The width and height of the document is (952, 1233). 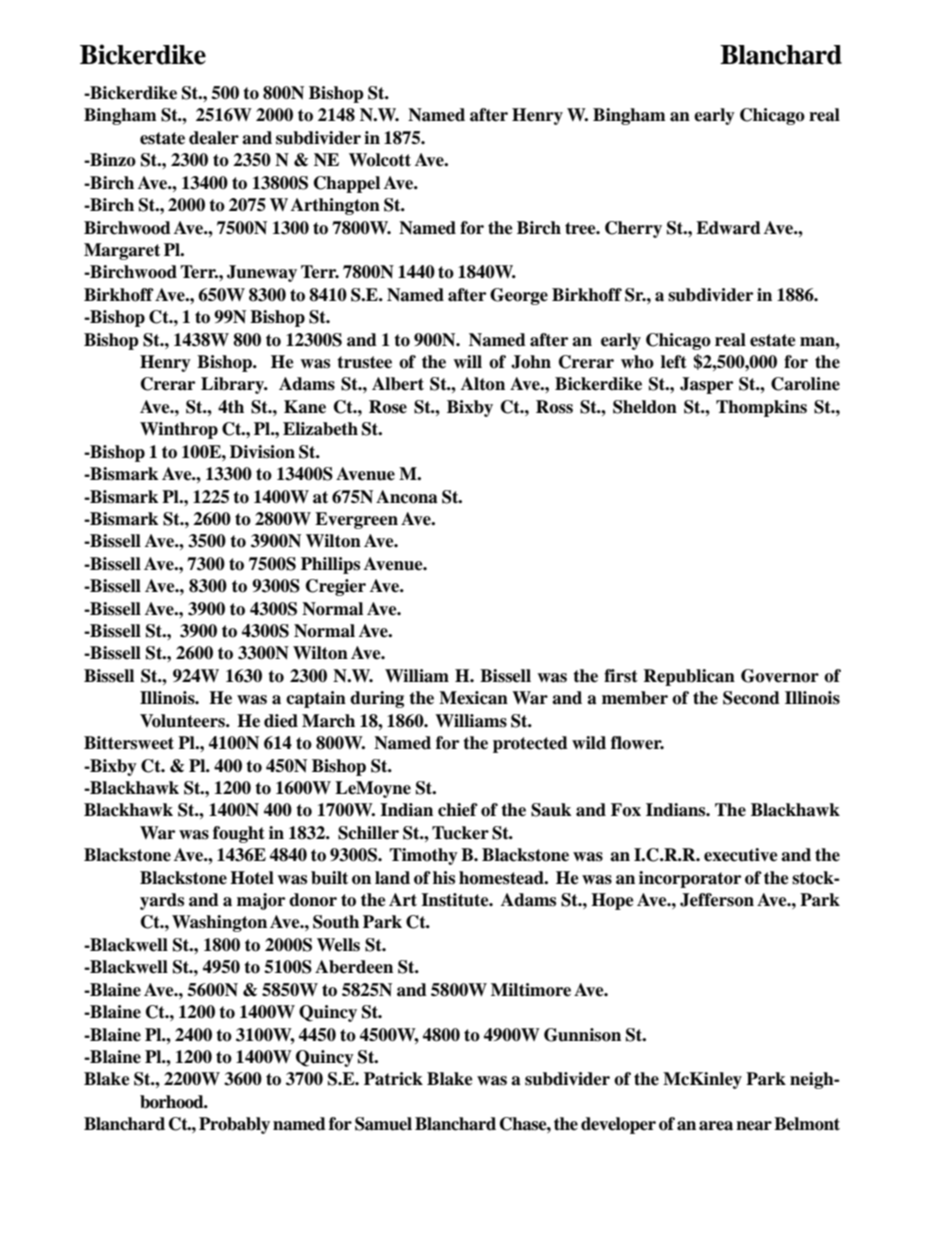 I want to click on Library, so click(x=234, y=385).
